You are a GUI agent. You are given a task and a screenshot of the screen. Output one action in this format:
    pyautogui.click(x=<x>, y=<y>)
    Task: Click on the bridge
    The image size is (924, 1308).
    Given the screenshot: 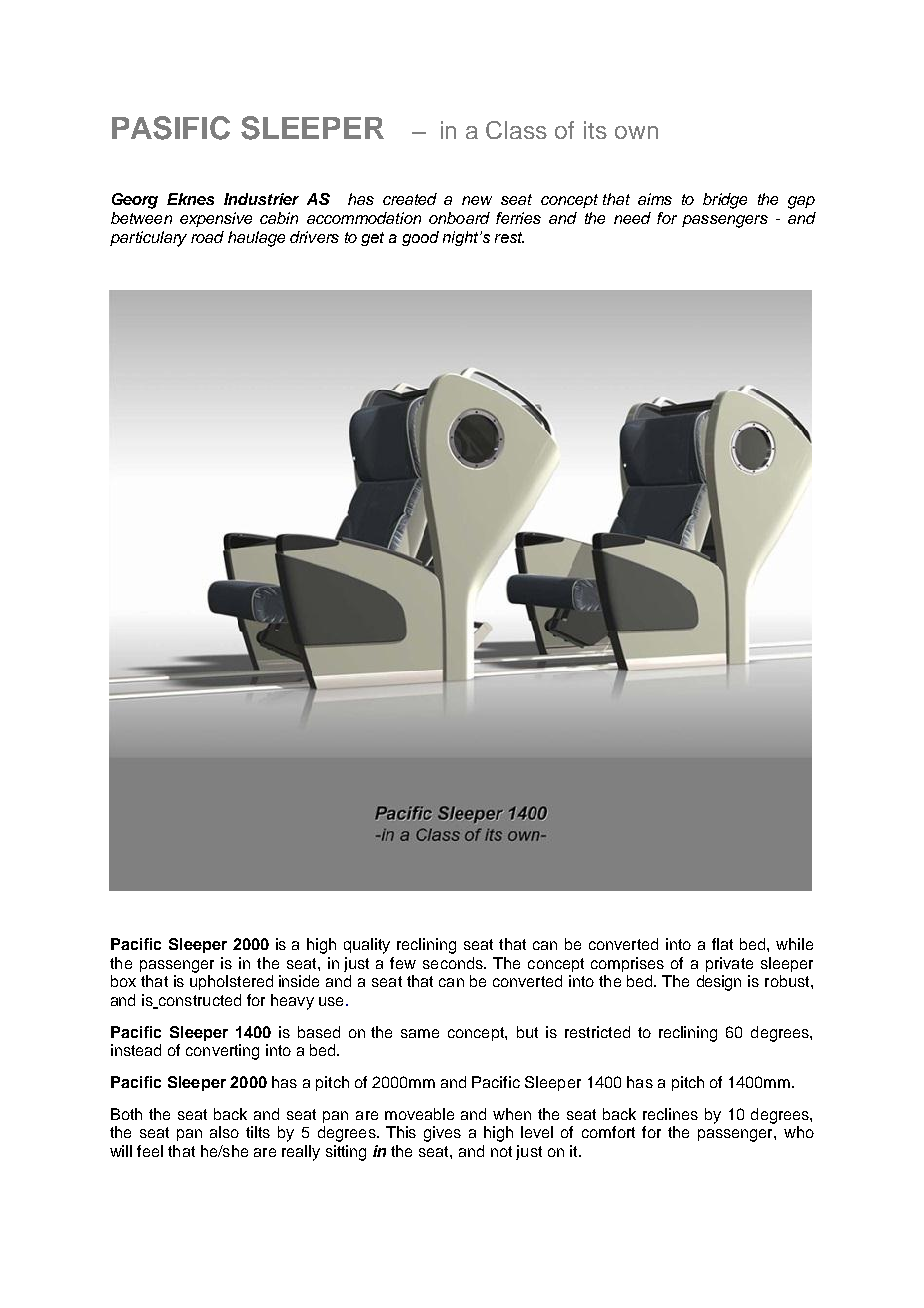 What is the action you would take?
    pyautogui.click(x=725, y=201)
